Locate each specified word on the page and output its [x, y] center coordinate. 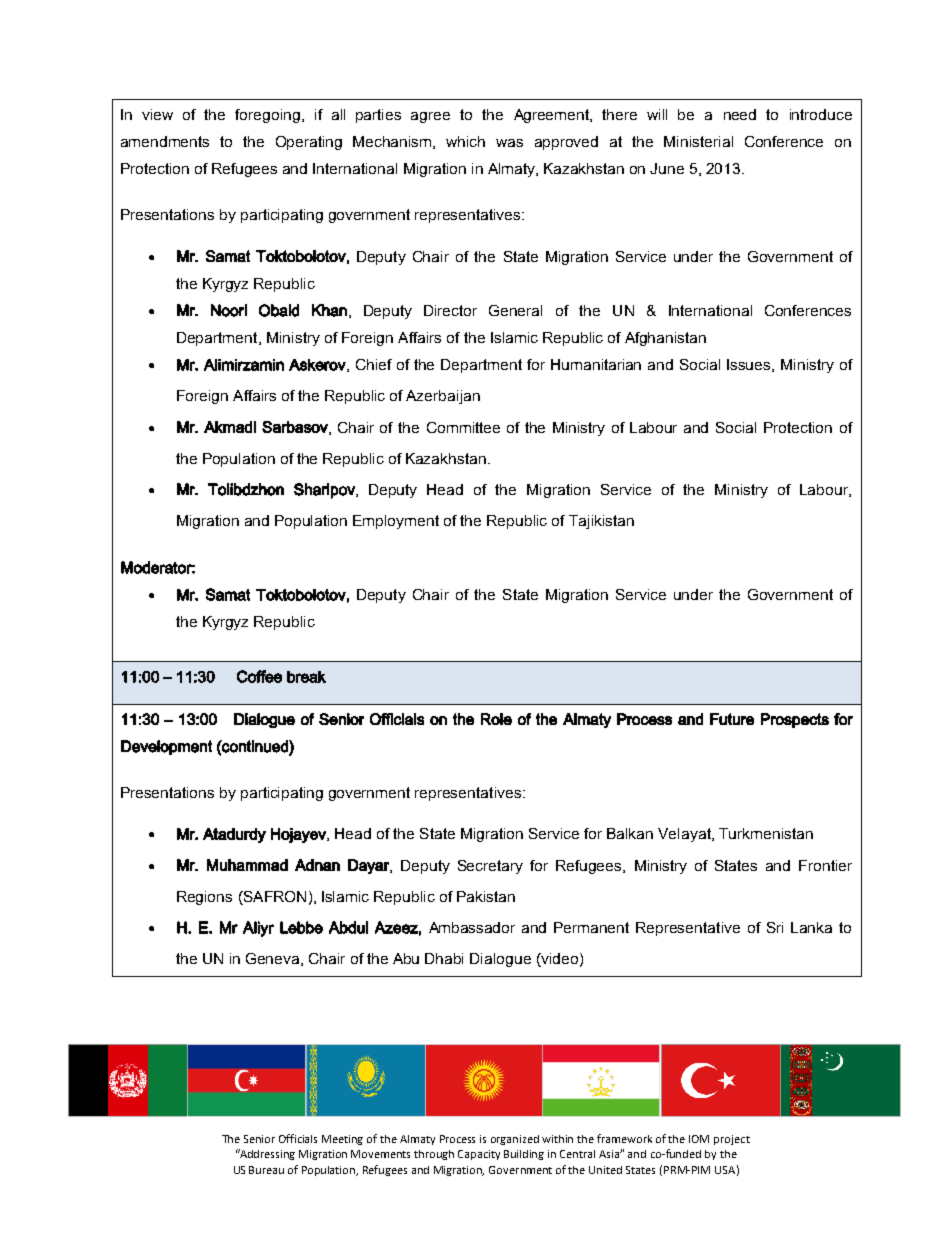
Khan [329, 310]
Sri [775, 927]
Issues [750, 365]
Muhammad [247, 865]
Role [496, 719]
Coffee [259, 676]
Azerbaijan [443, 397]
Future [732, 719]
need [740, 114]
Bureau [266, 1170]
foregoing [267, 116]
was [509, 143]
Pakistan [486, 896]
